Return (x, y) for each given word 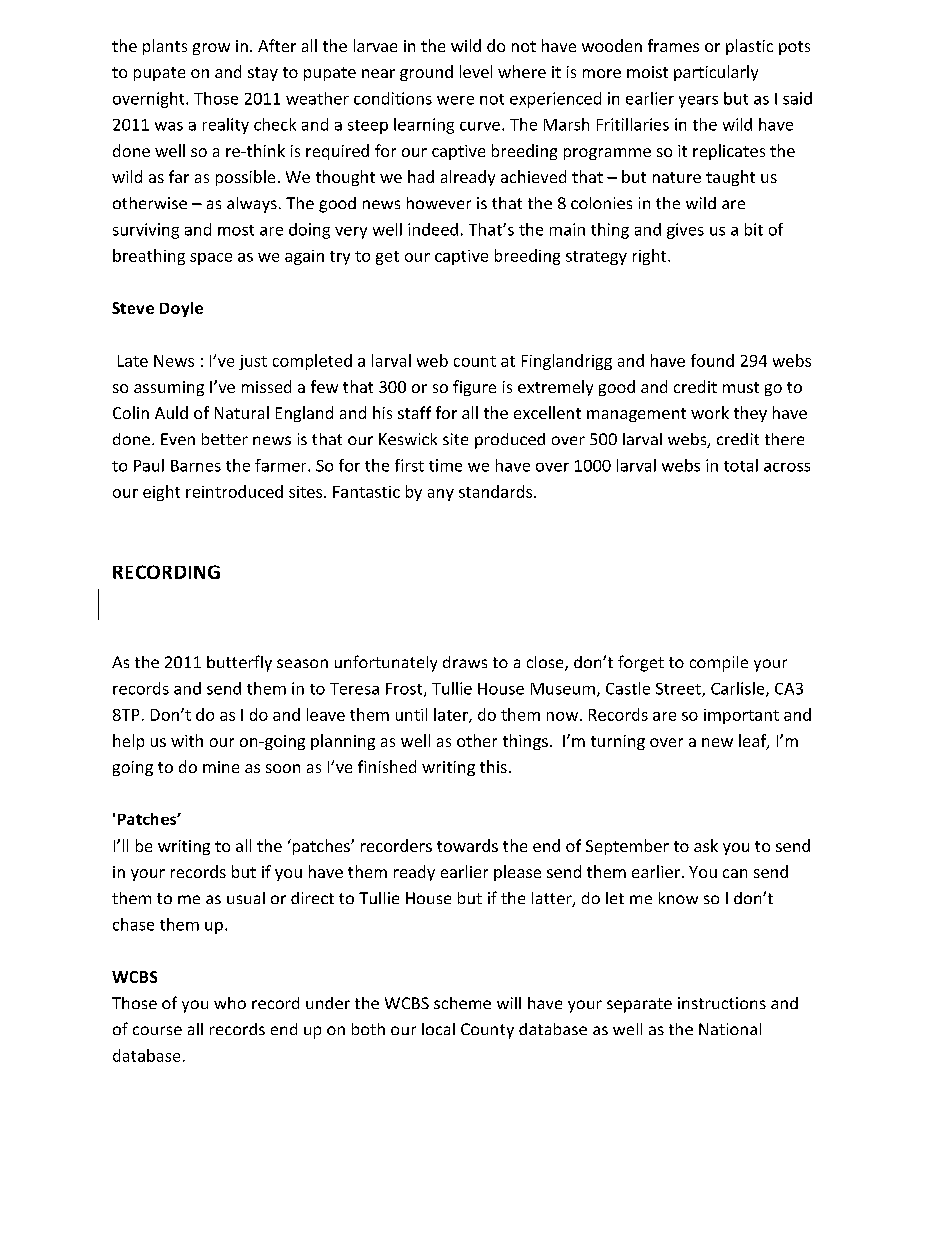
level (476, 71)
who (230, 1003)
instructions (722, 1003)
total (741, 465)
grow (211, 49)
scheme (462, 1003)
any (441, 495)
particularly (716, 73)
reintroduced (234, 491)
